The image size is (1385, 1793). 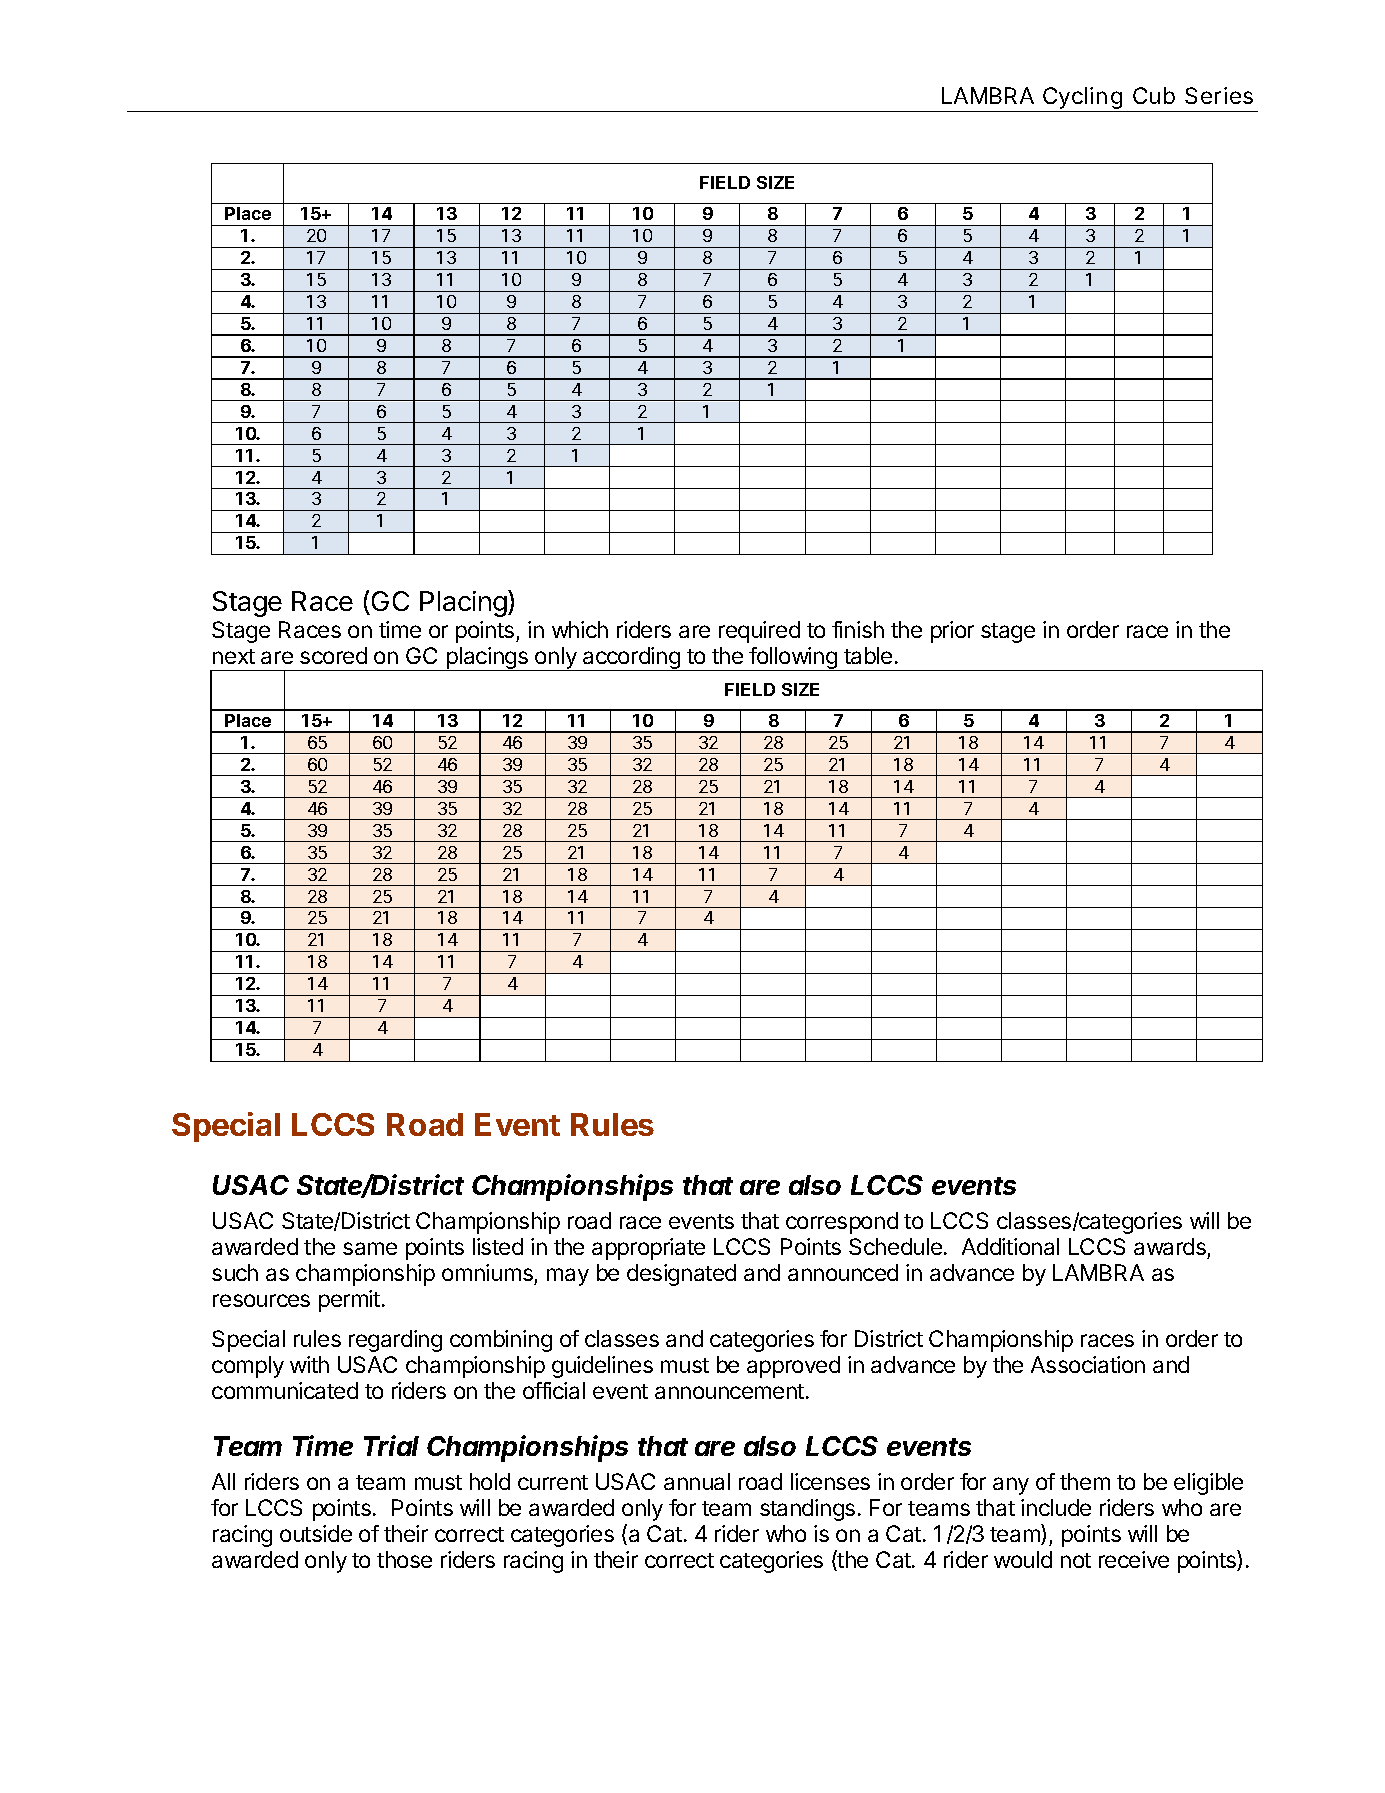 What do you see at coordinates (234, 656) in the screenshot?
I see `next` at bounding box center [234, 656].
